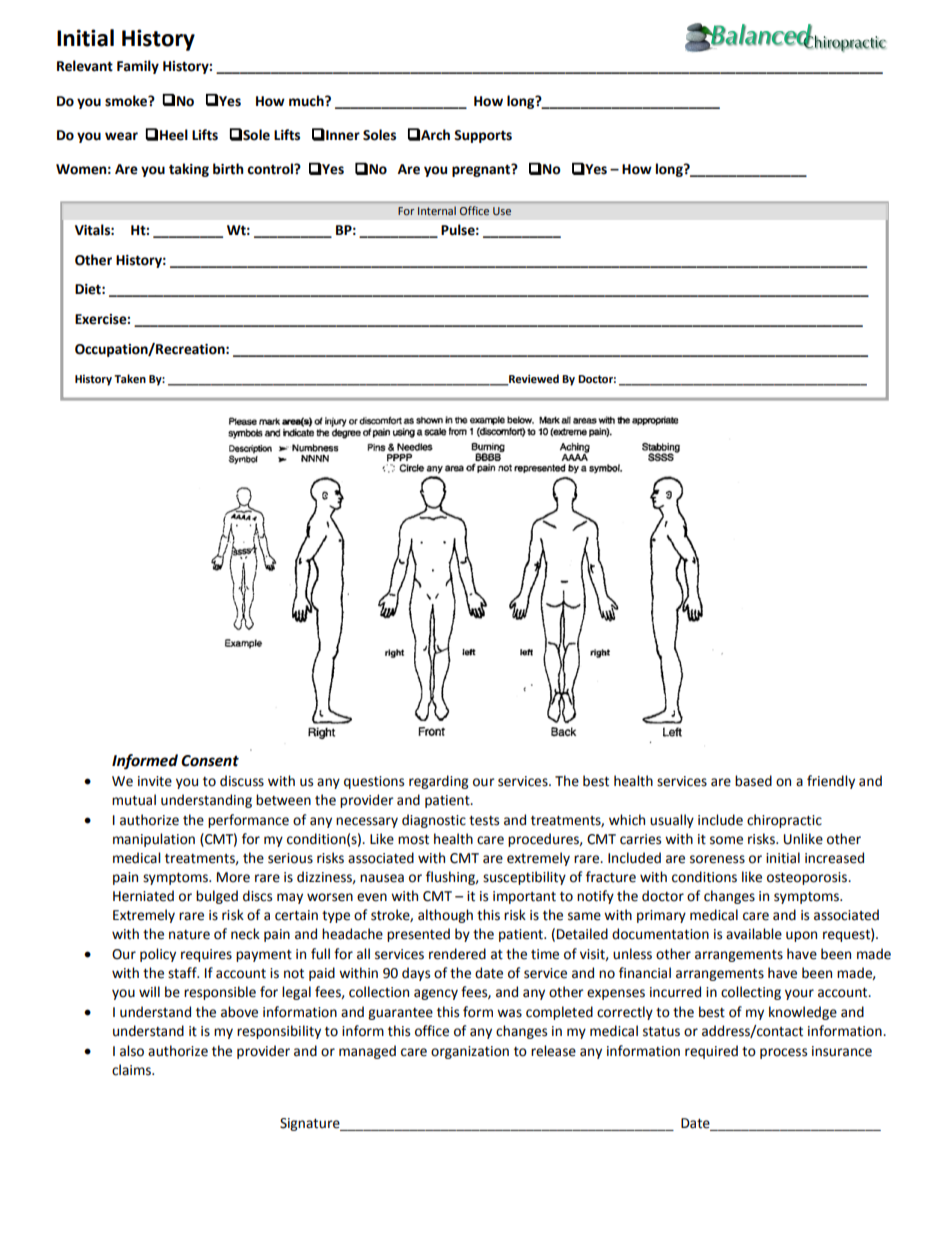 The width and height of the document is (952, 1233). I want to click on organization, so click(470, 1052).
